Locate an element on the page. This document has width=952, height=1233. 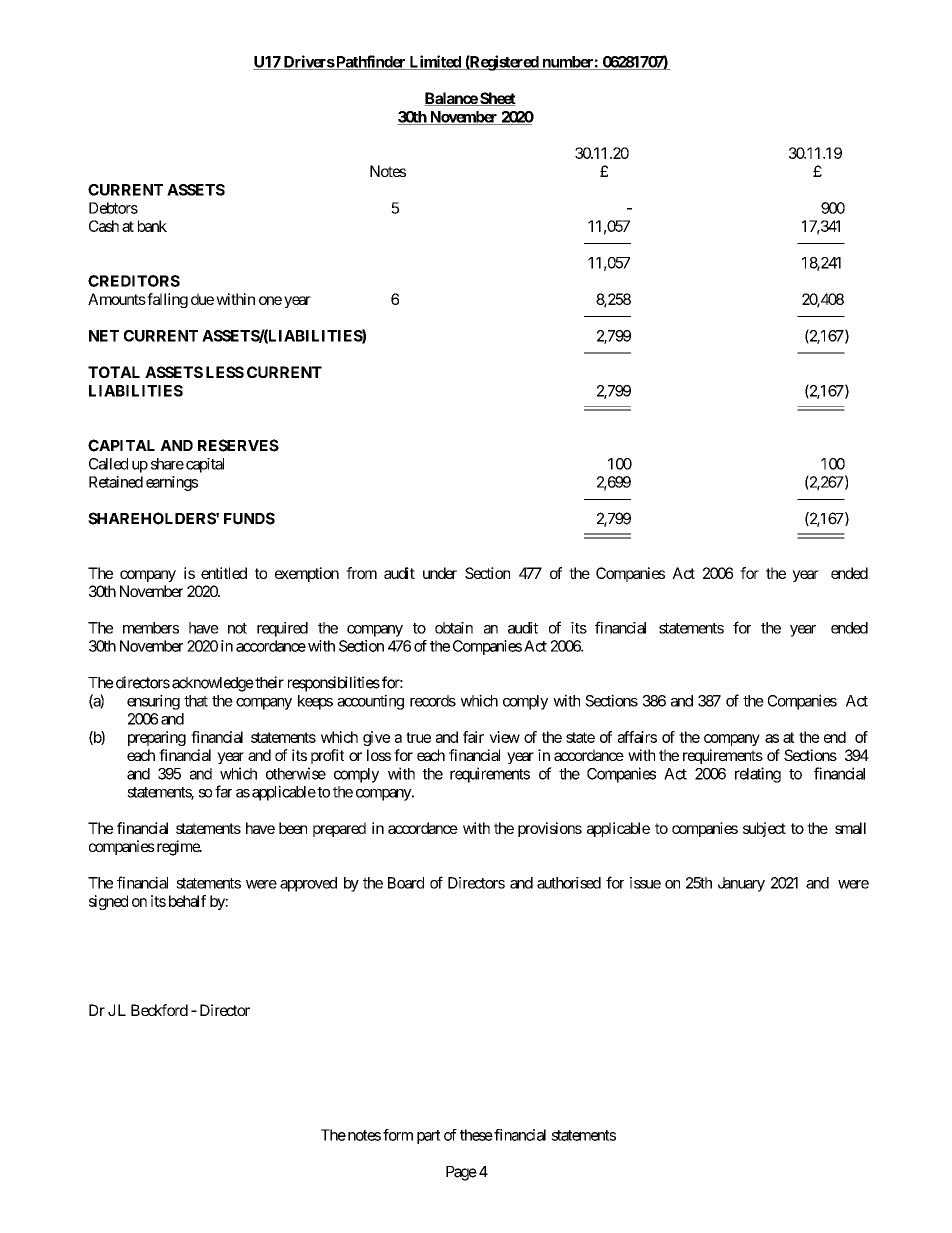
these is located at coordinates (476, 1135).
